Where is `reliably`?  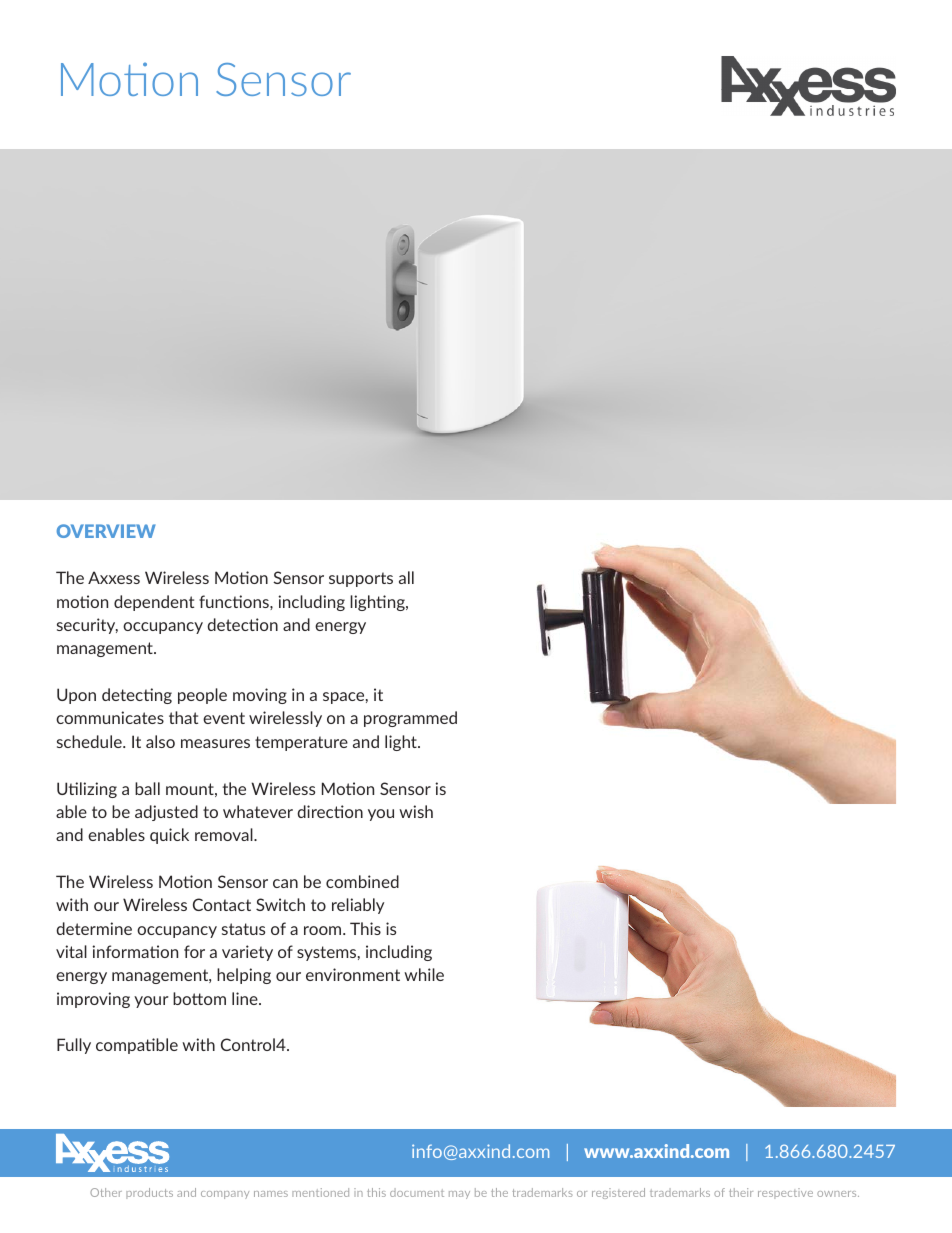
reliably is located at coordinates (358, 906).
